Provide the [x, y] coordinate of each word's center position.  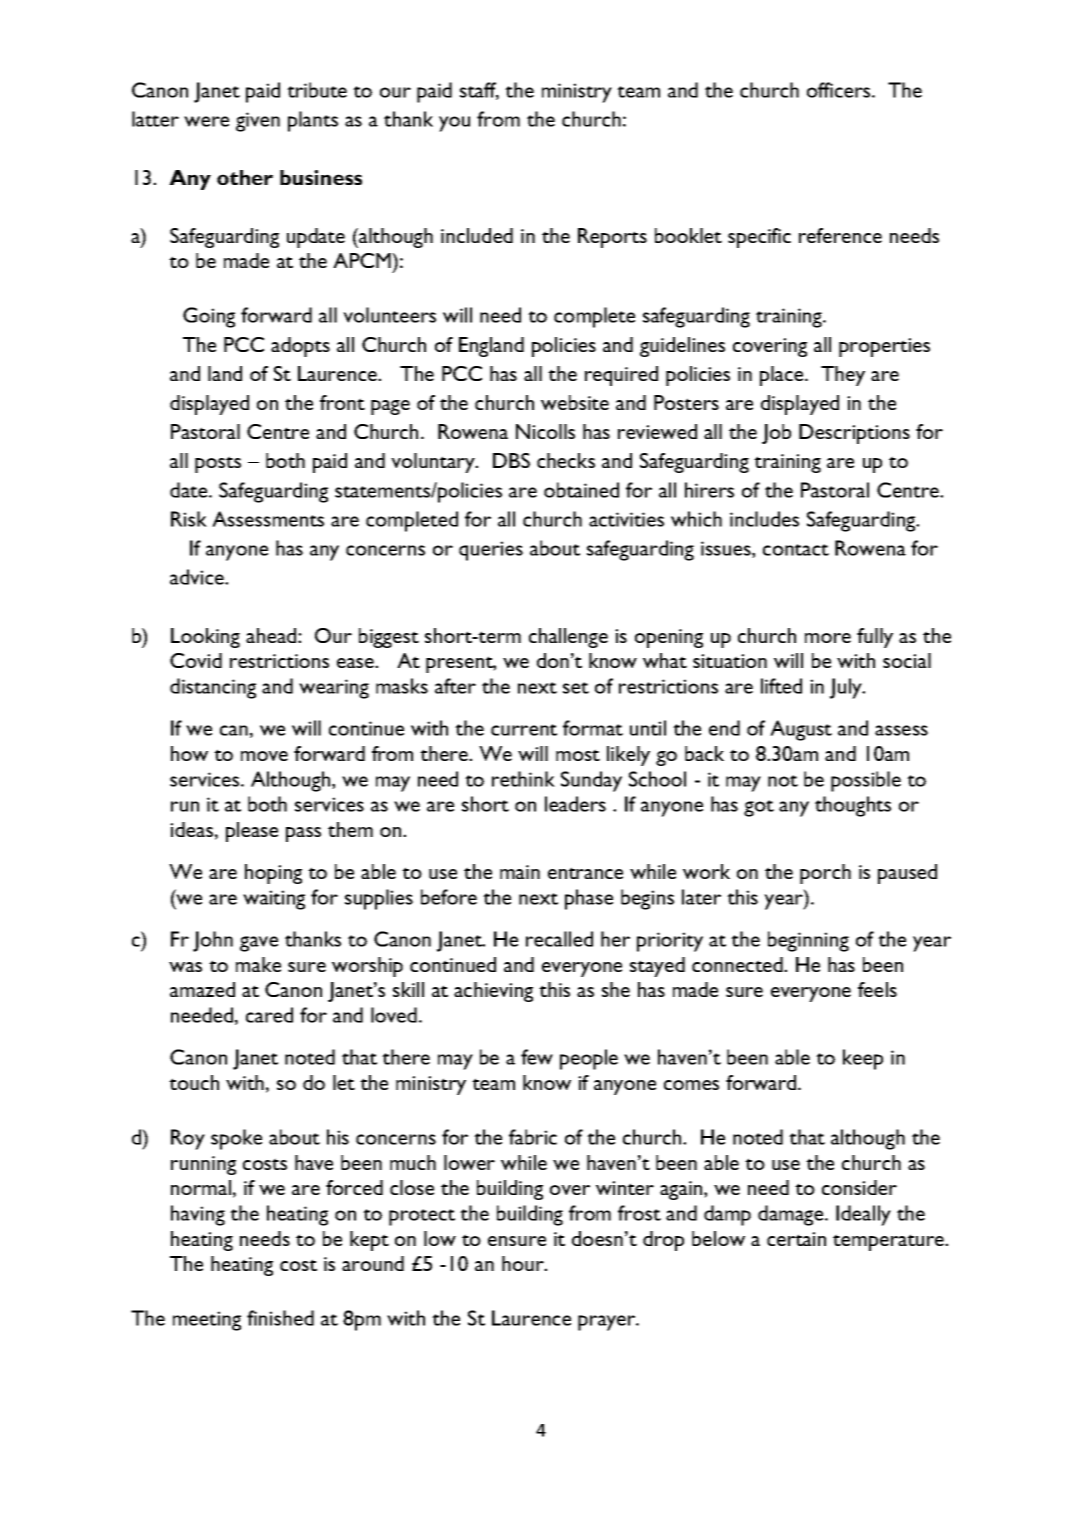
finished [280, 1318]
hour [524, 1263]
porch [825, 874]
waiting [274, 900]
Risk [189, 519]
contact [796, 550]
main [520, 872]
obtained [581, 490]
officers [840, 90]
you [454, 124]
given [258, 122]
